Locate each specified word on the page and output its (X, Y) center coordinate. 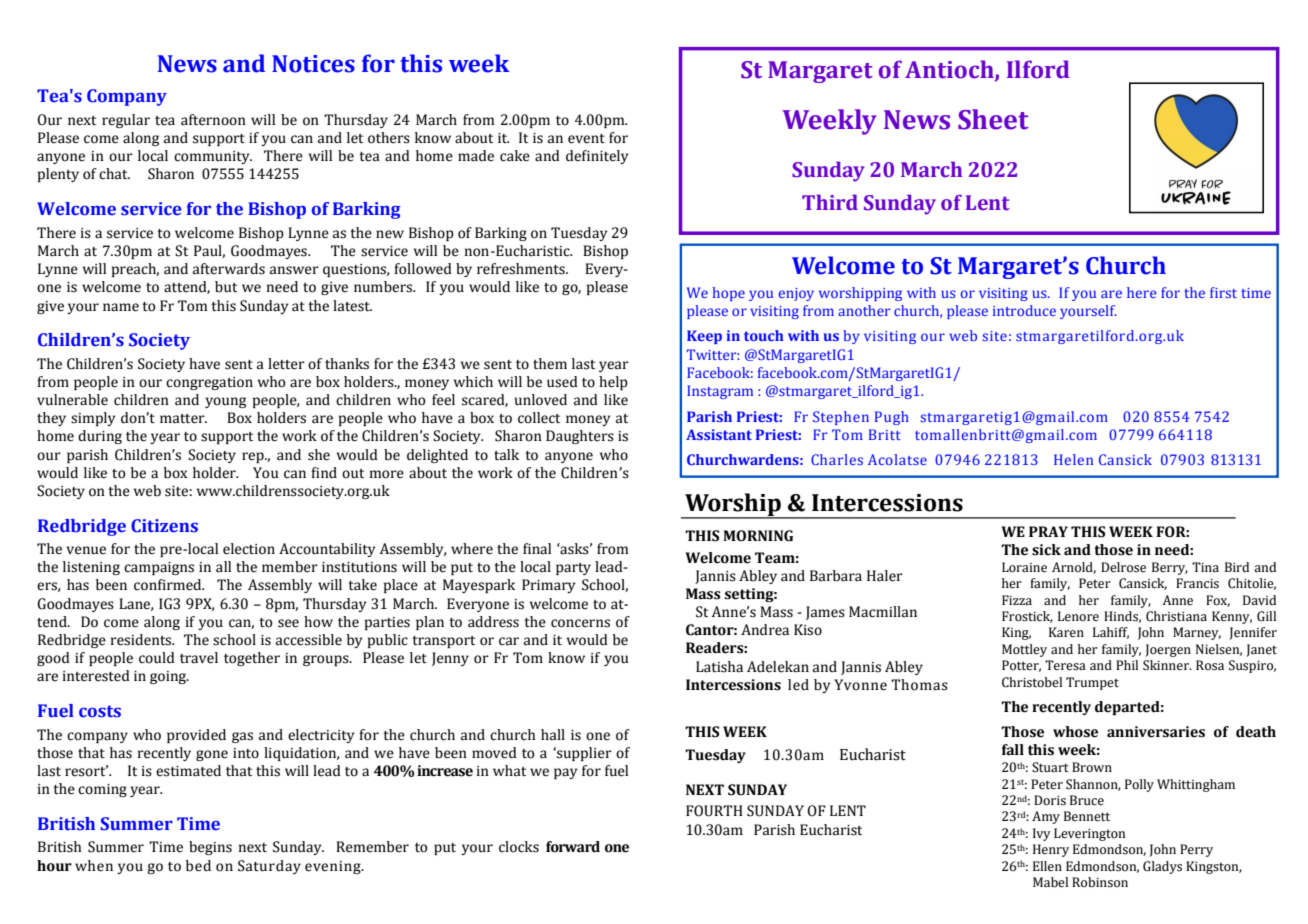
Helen (1073, 459)
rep (254, 457)
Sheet (993, 119)
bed (198, 866)
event (586, 139)
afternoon (213, 120)
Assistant (719, 434)
